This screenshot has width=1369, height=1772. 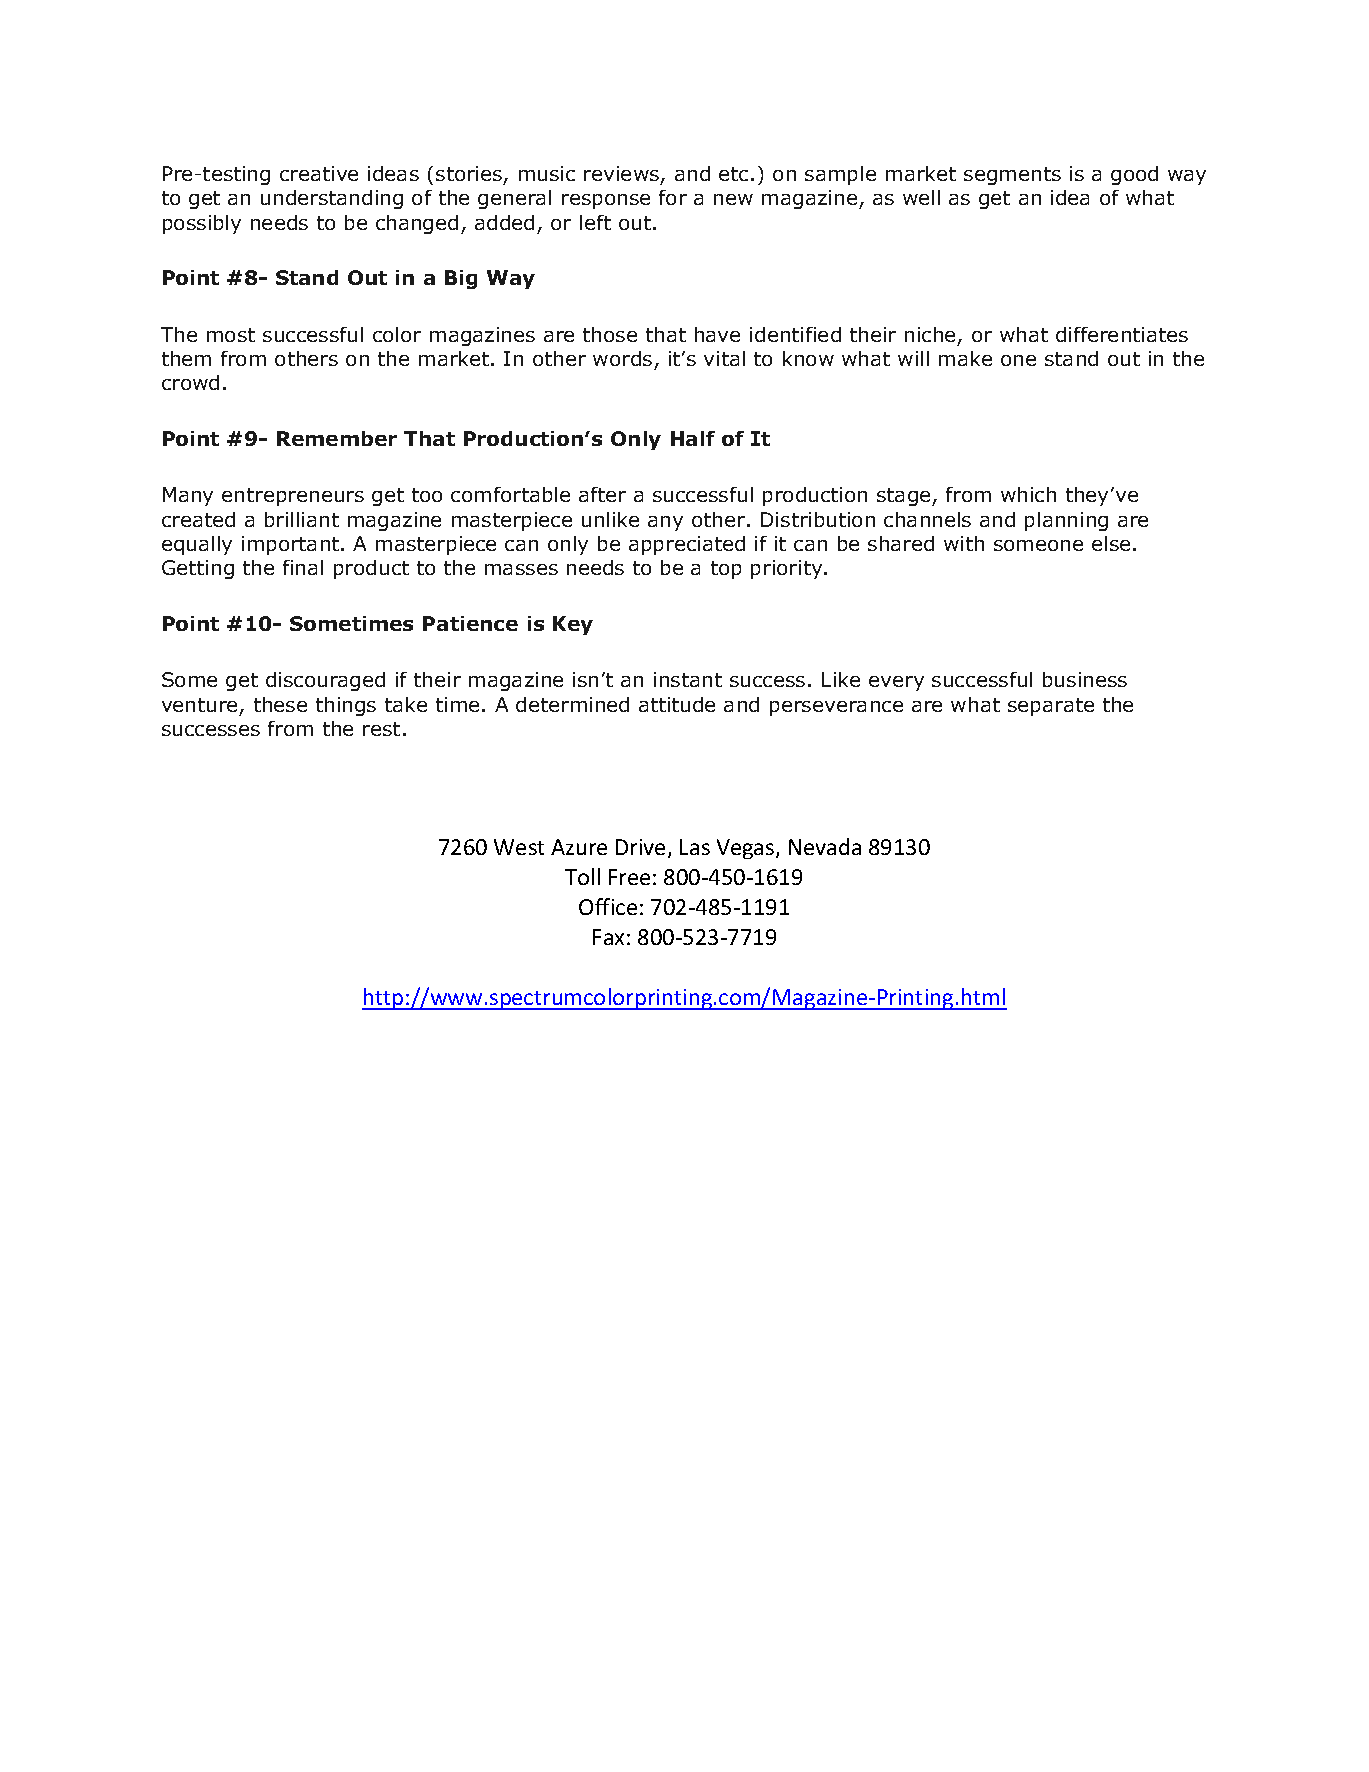 I want to click on appreciated, so click(x=687, y=545).
